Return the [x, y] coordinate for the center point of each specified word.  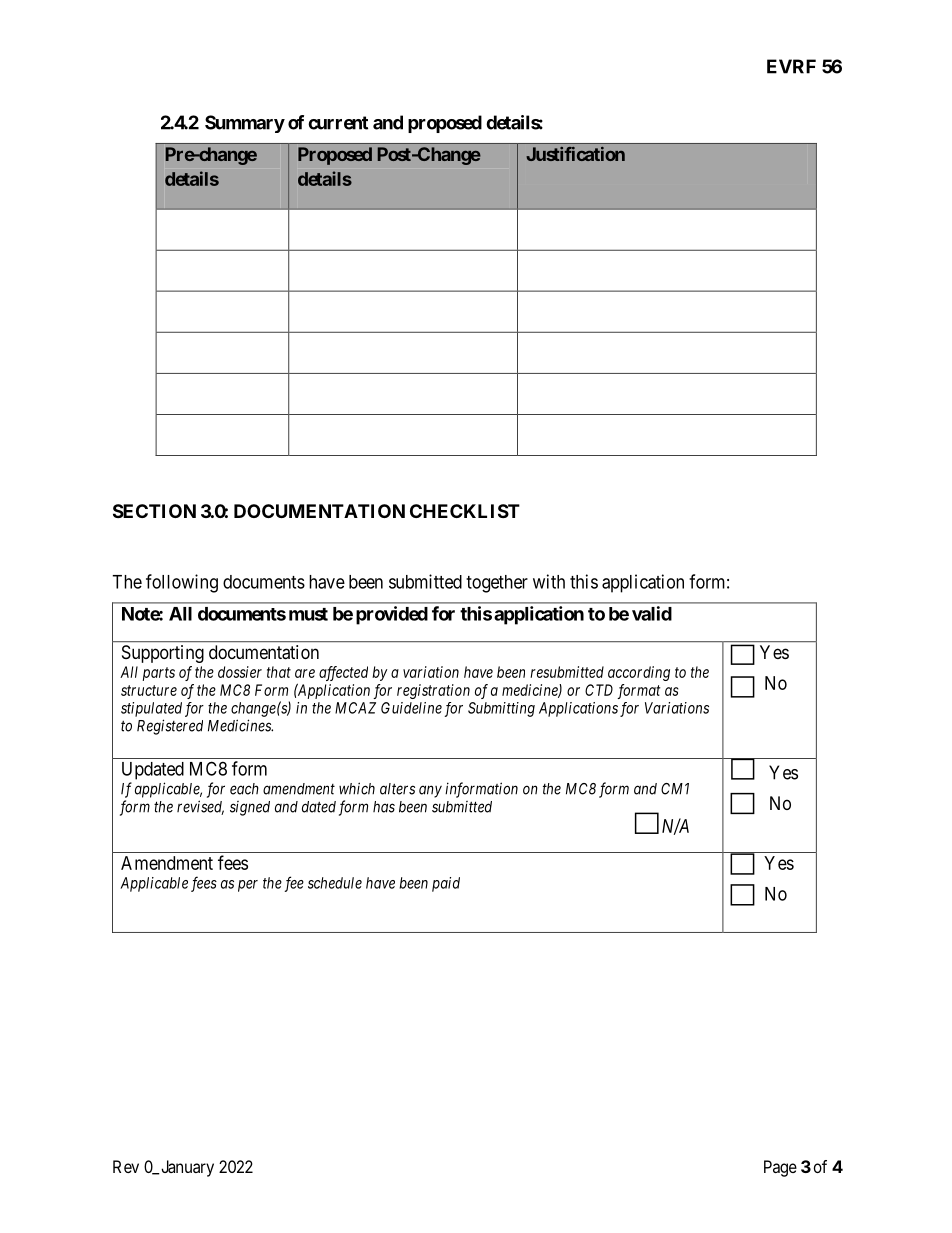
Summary [245, 124]
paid [446, 884]
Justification [575, 154]
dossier [240, 672]
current [338, 123]
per [248, 886]
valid [652, 613]
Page [780, 1168]
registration [433, 691]
